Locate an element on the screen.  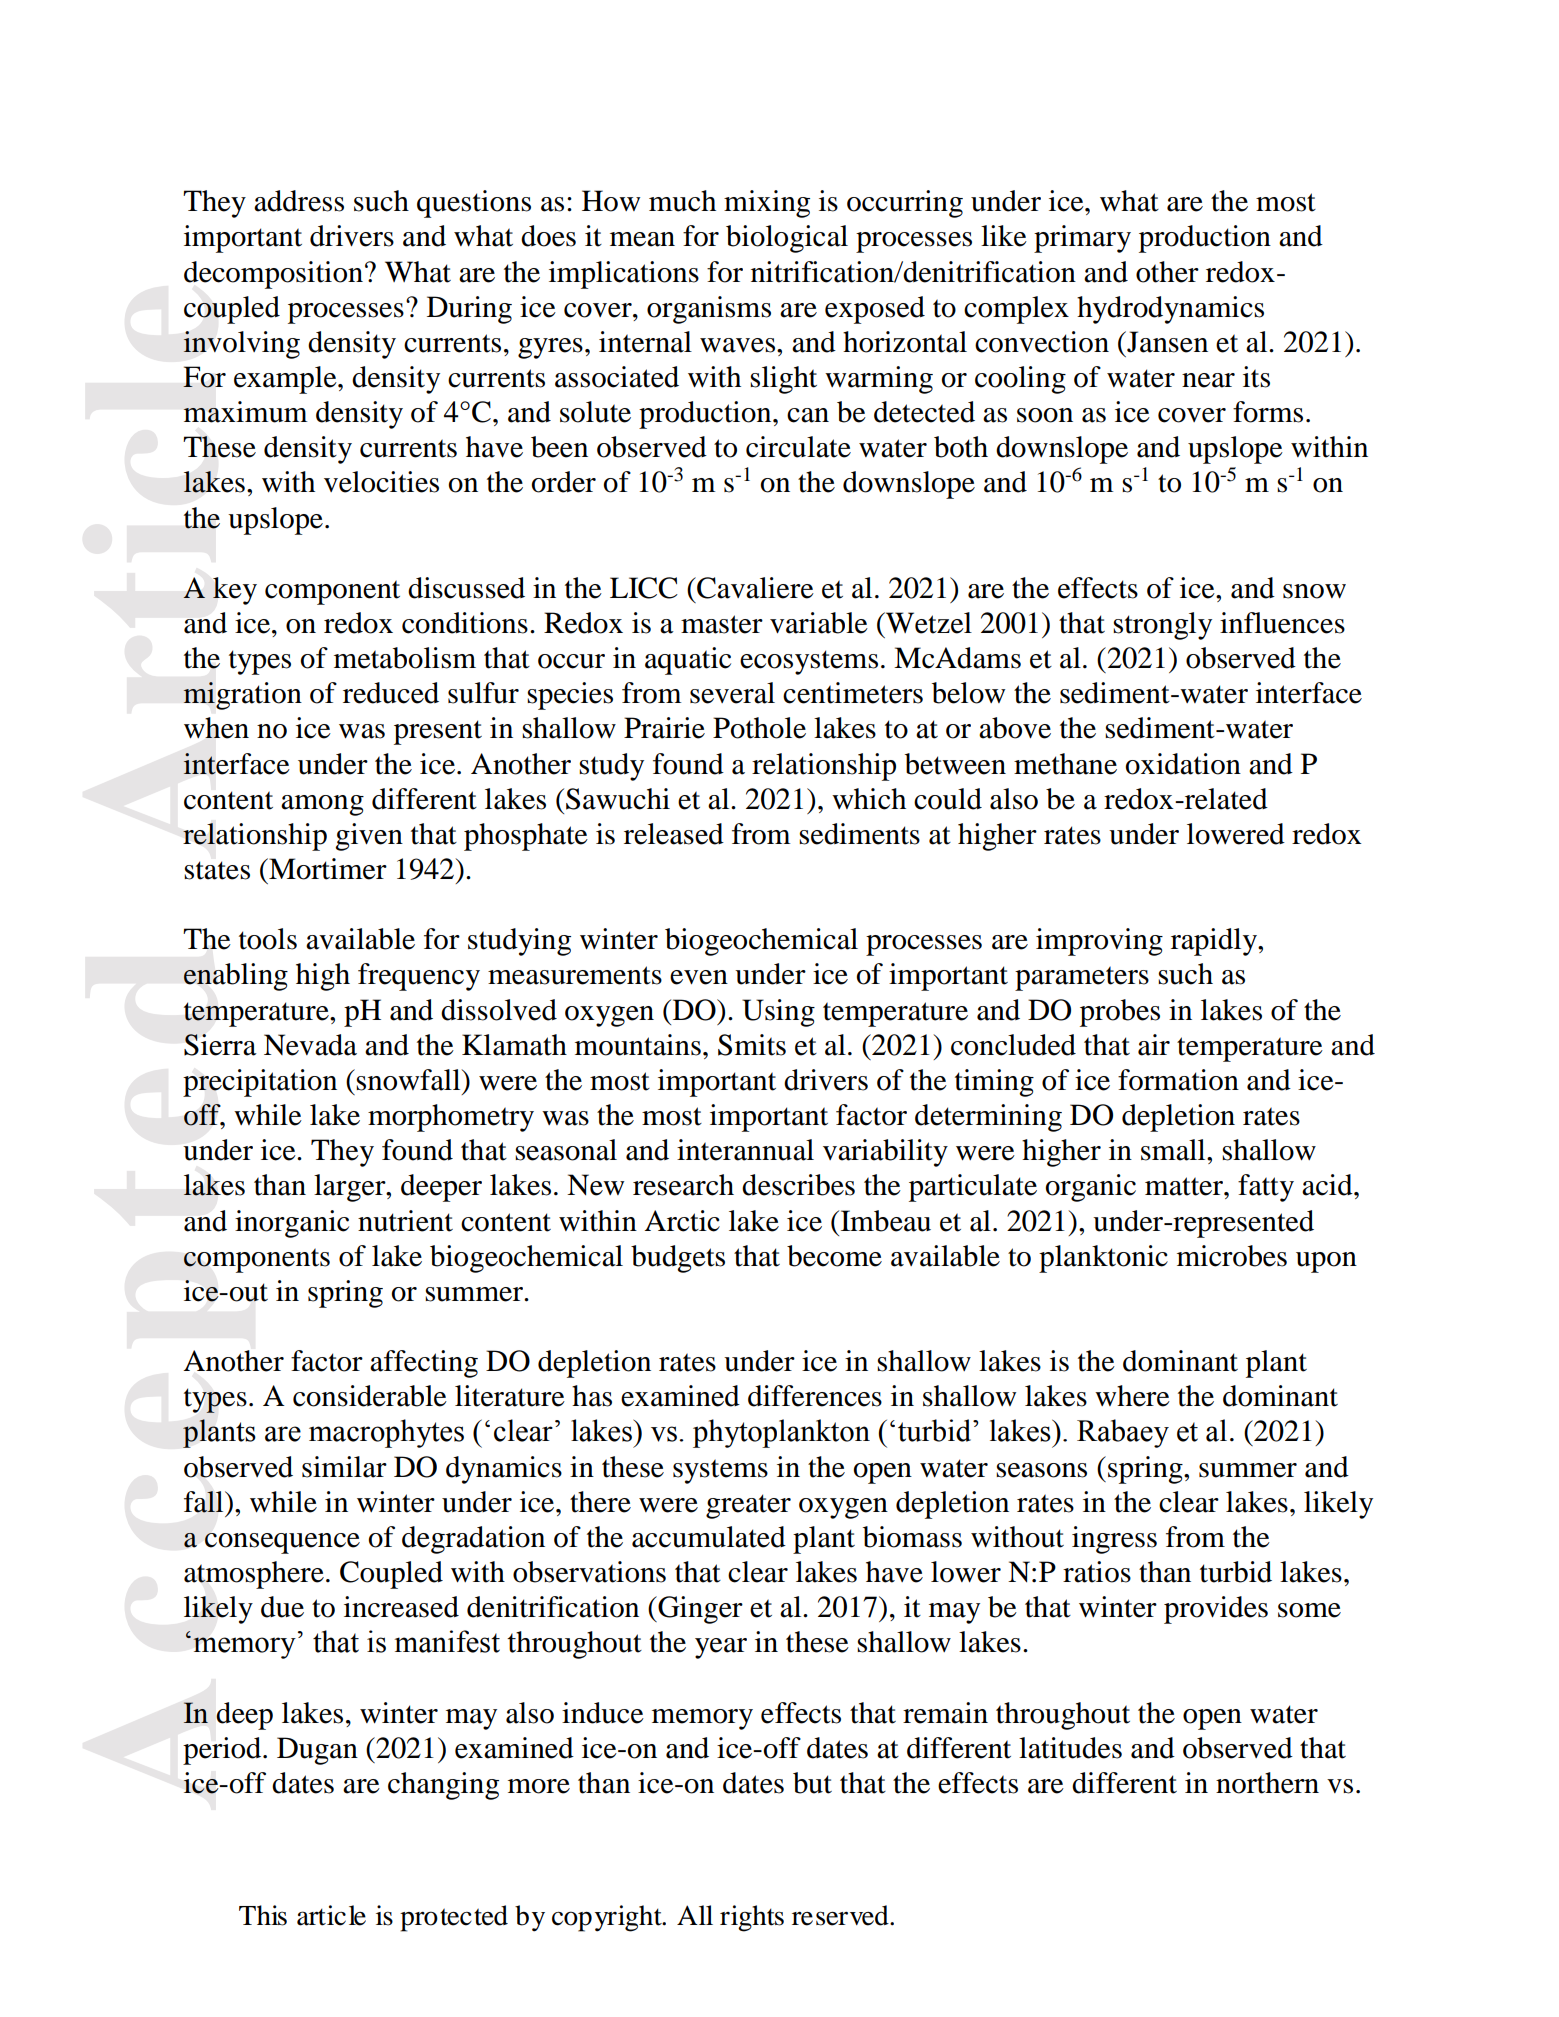
formation is located at coordinates (1178, 1080).
